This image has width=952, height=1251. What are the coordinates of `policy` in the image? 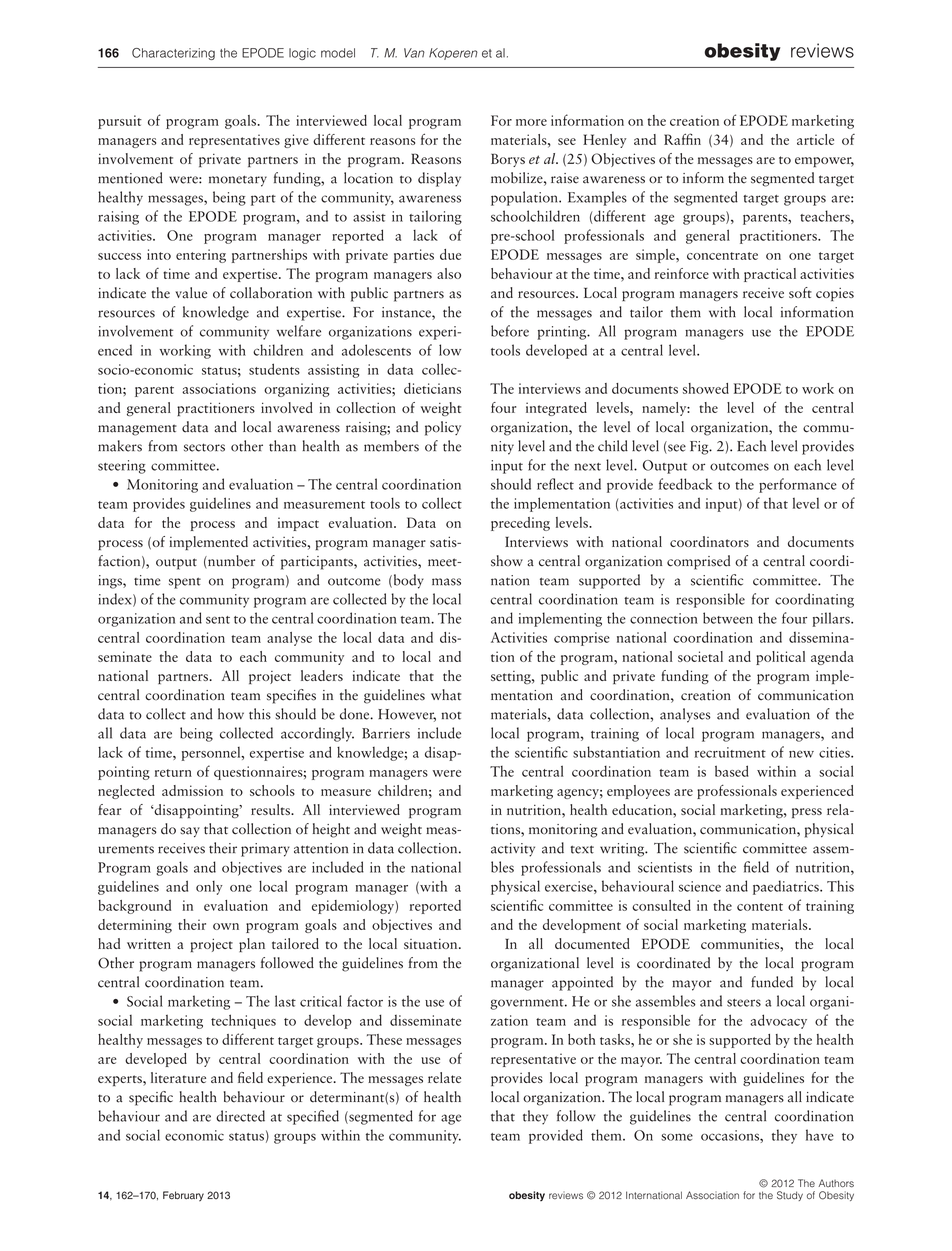 It's located at (443, 428).
